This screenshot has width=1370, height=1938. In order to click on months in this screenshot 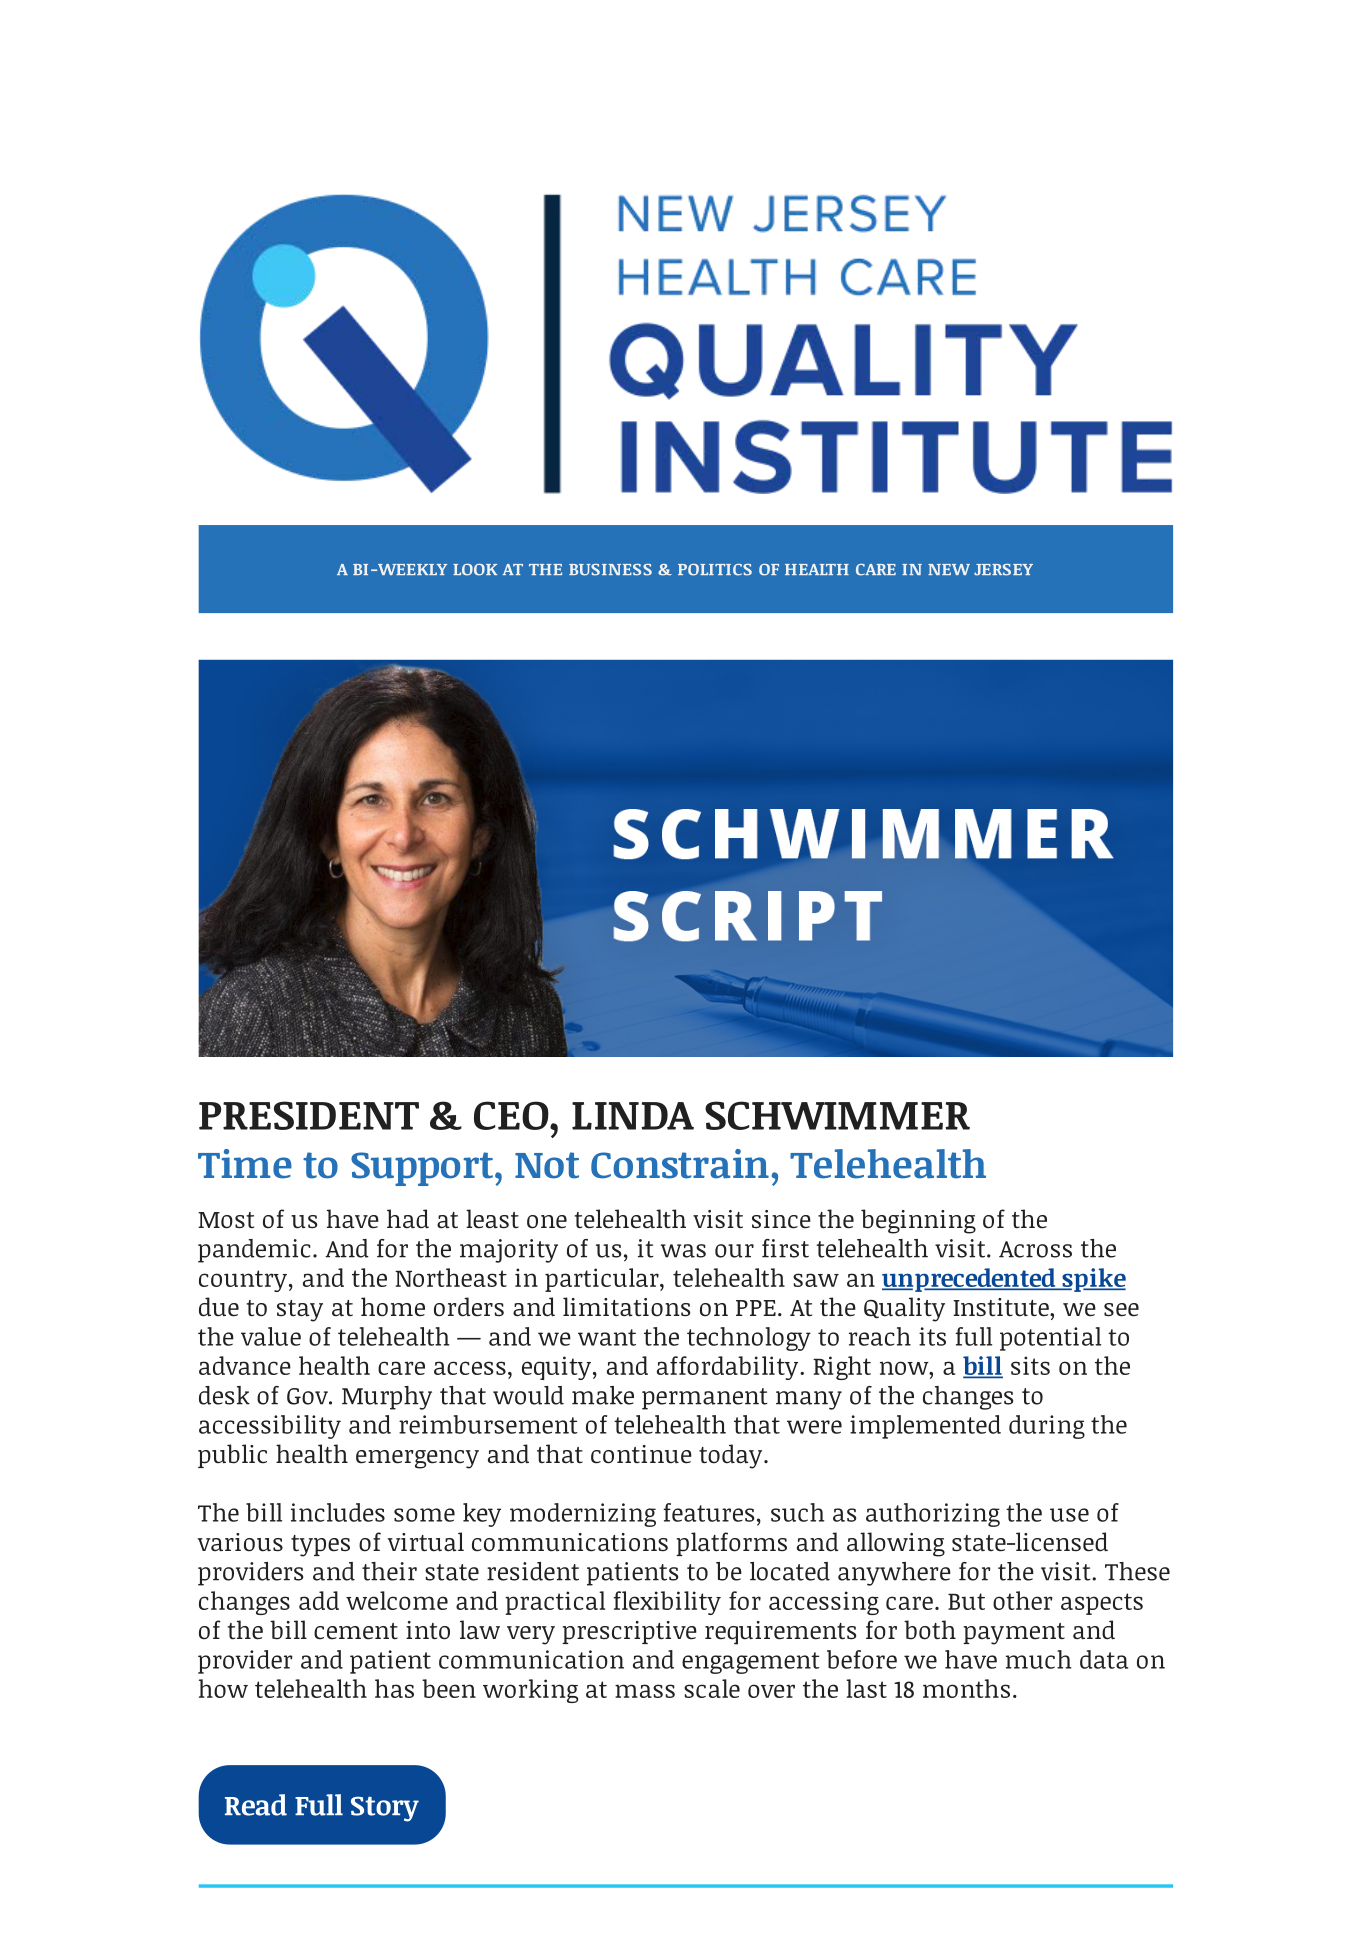, I will do `click(966, 1688)`.
